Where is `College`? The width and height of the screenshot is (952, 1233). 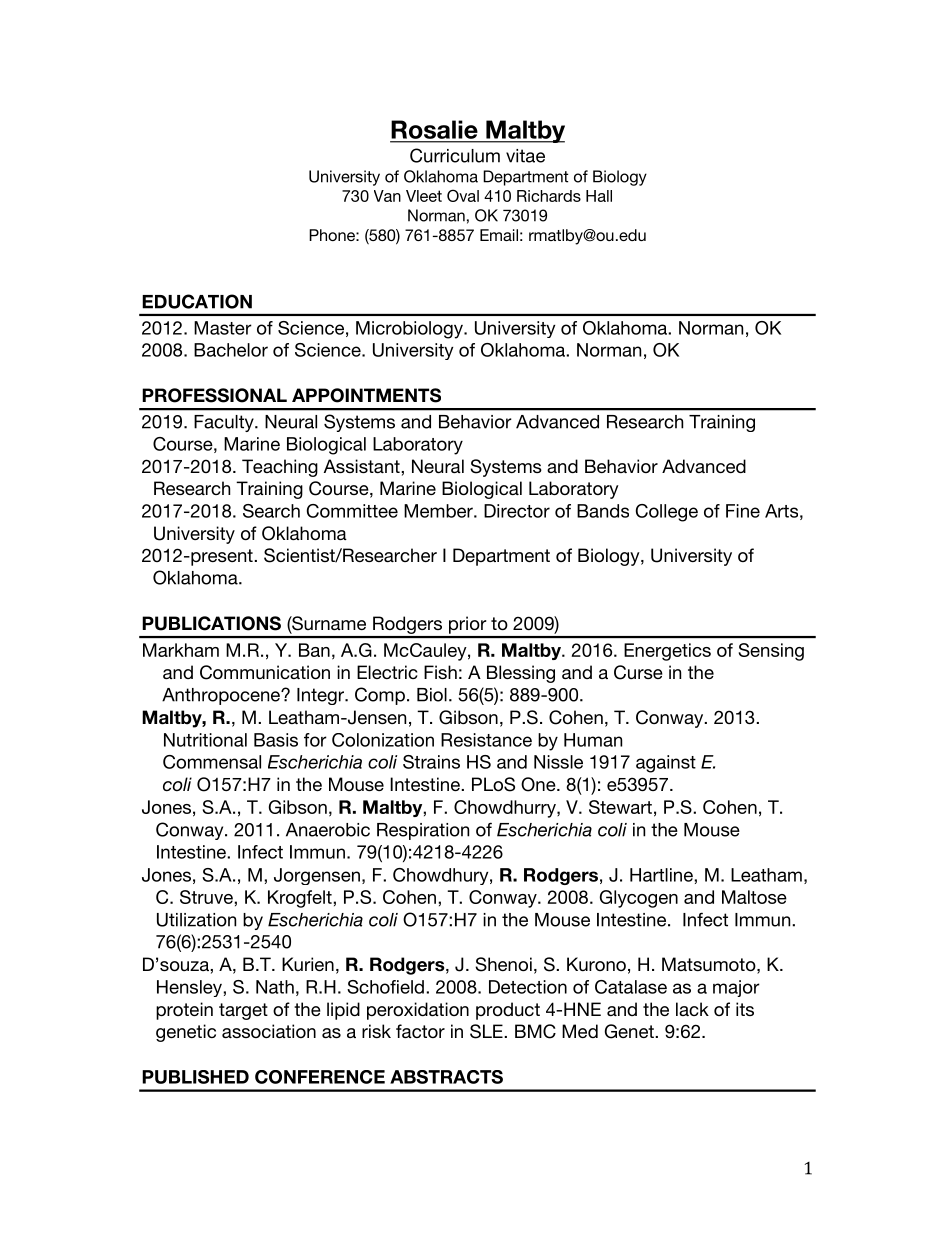
College is located at coordinates (667, 513).
